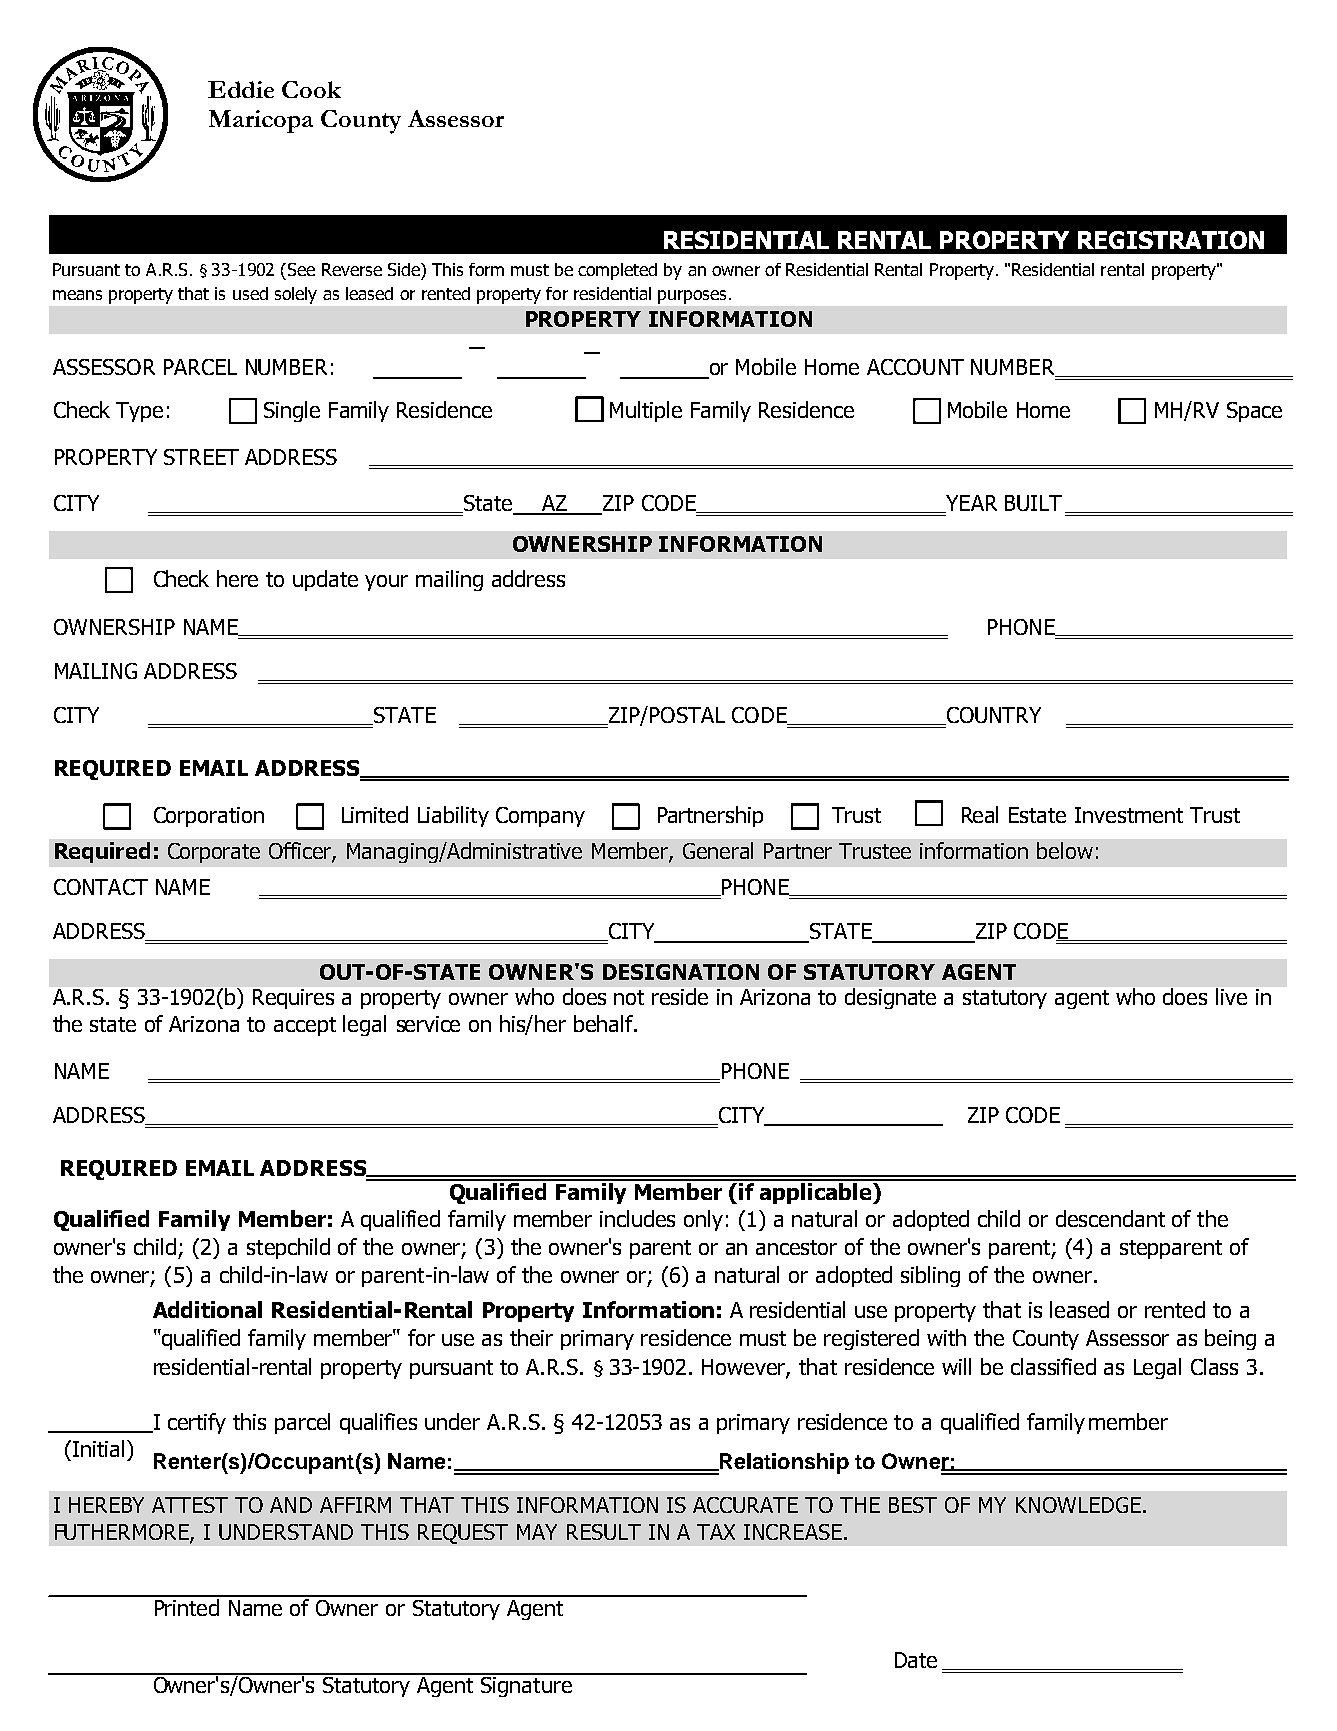 The height and width of the page is (1731, 1337). Describe the element at coordinates (745, 1505) in the page. I see `ACCURATE` at that location.
